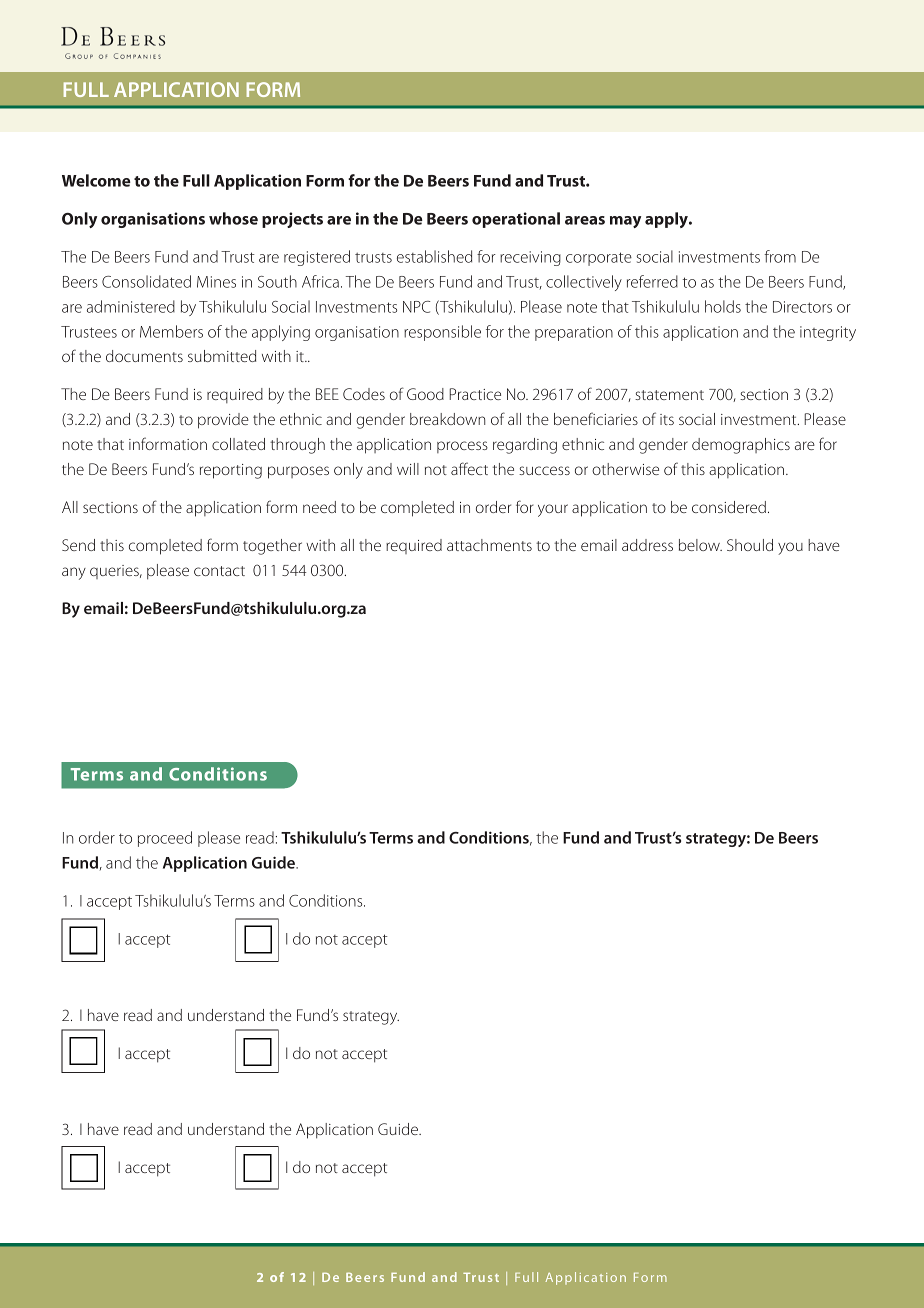 The width and height of the screenshot is (924, 1308). Describe the element at coordinates (516, 220) in the screenshot. I see `operational` at that location.
